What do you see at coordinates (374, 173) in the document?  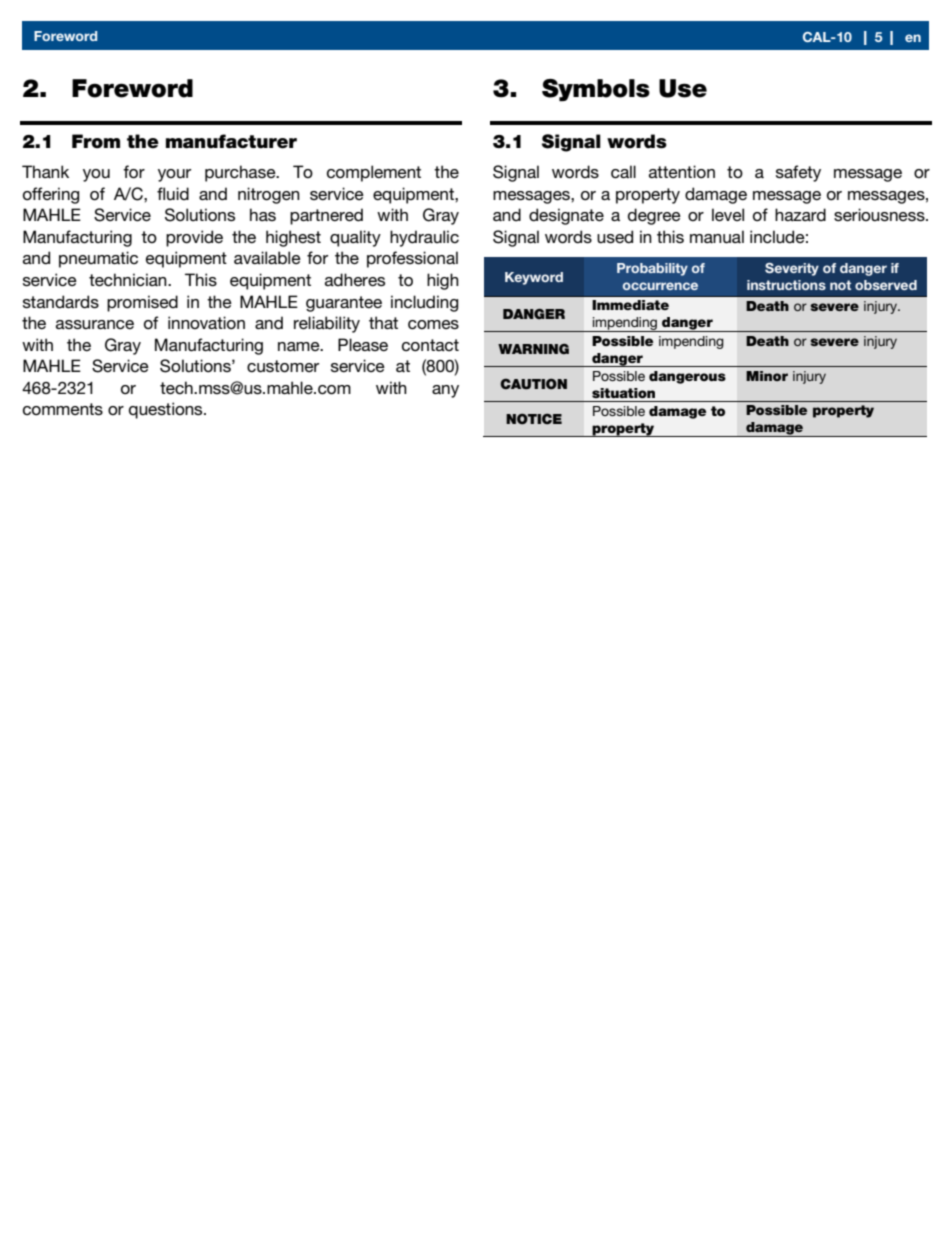 I see `complement` at bounding box center [374, 173].
